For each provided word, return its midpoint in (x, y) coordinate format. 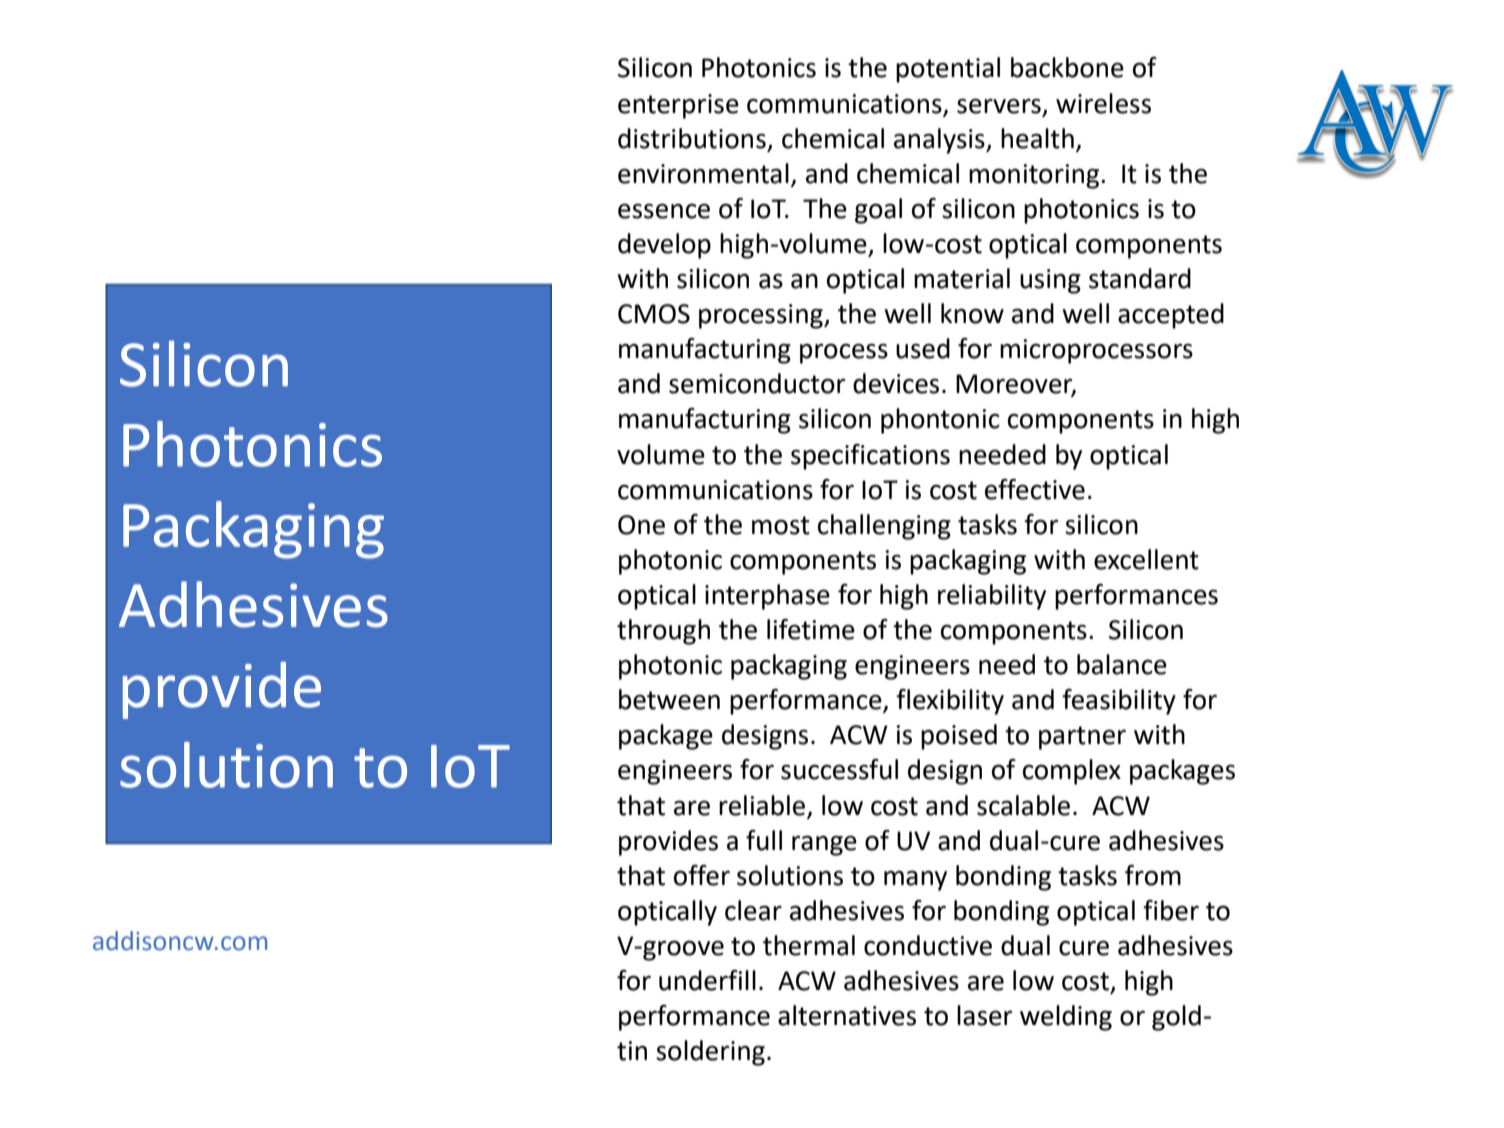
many (915, 880)
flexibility (950, 702)
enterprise (678, 106)
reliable (762, 805)
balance (1122, 664)
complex (1072, 772)
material (962, 278)
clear (753, 910)
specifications (870, 457)
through (663, 632)
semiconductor (757, 383)
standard (1140, 278)
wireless (1103, 103)
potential (948, 70)
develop (664, 246)
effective (1035, 489)
